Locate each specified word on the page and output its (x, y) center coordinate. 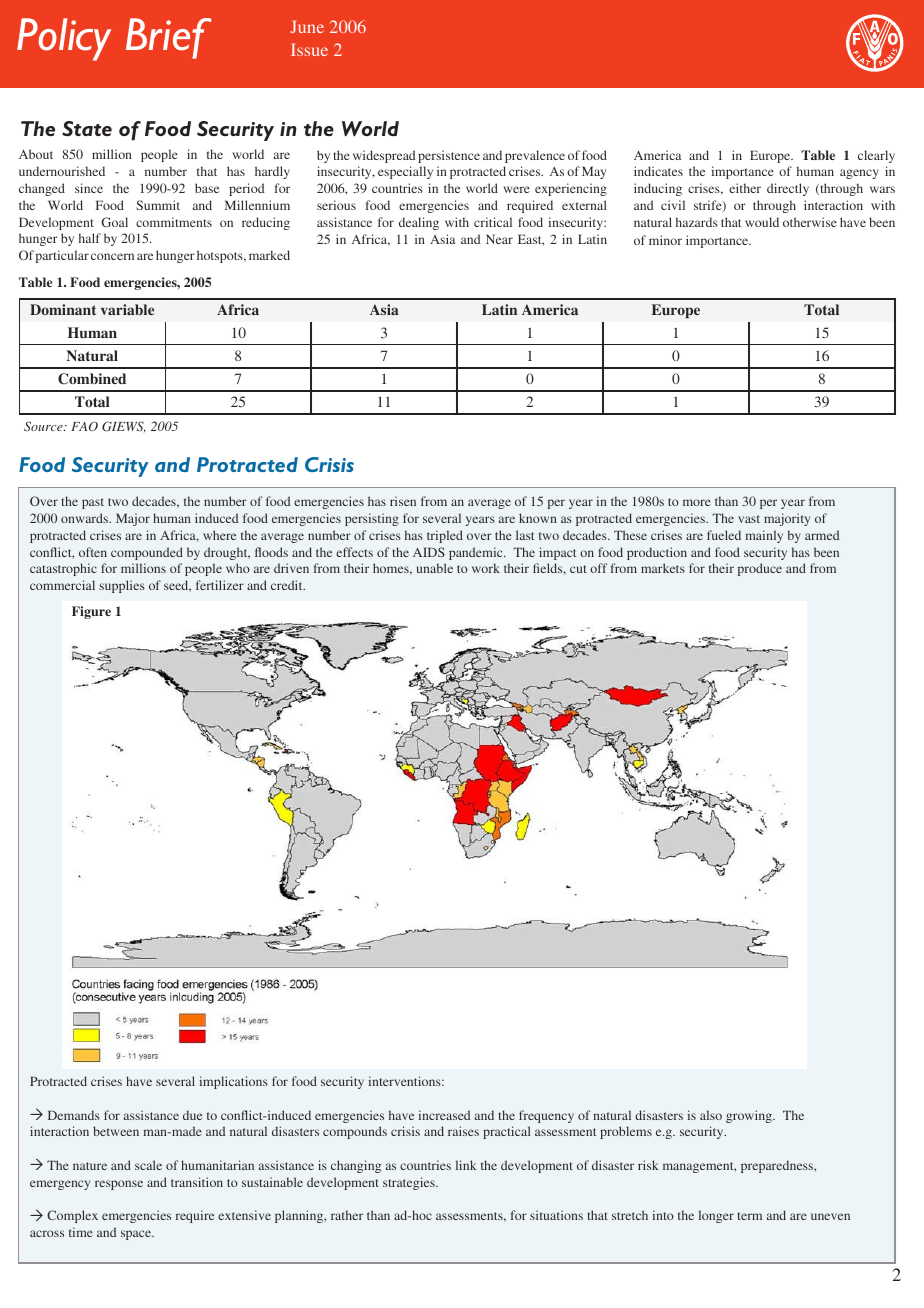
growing (750, 1116)
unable (434, 568)
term (749, 1216)
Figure (91, 612)
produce (760, 569)
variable (127, 309)
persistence (449, 156)
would (762, 222)
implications (234, 1082)
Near (499, 239)
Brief (169, 38)
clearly (876, 156)
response (119, 1185)
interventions (406, 1081)
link (466, 1165)
